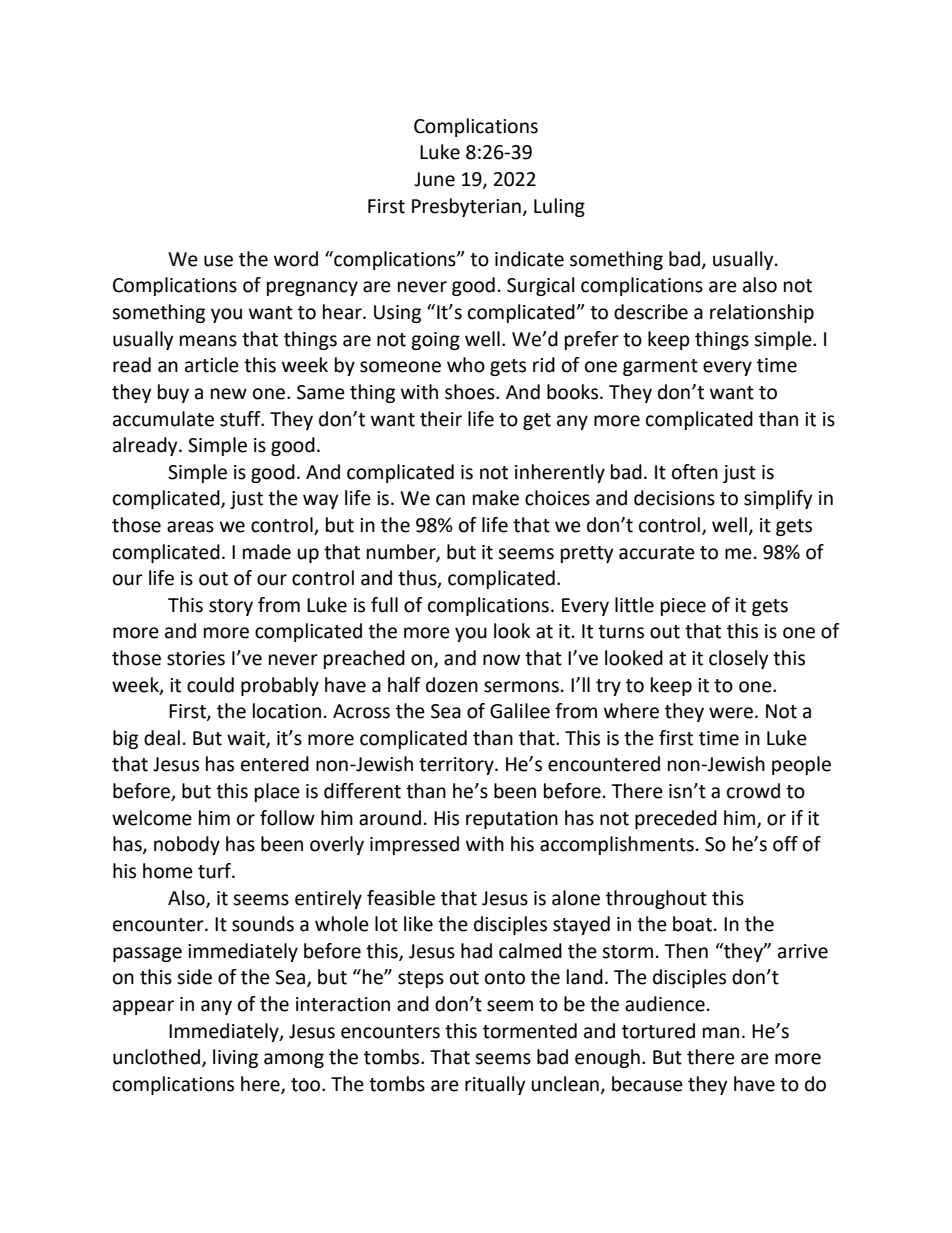  What do you see at coordinates (762, 313) in the page?
I see `relationship` at bounding box center [762, 313].
